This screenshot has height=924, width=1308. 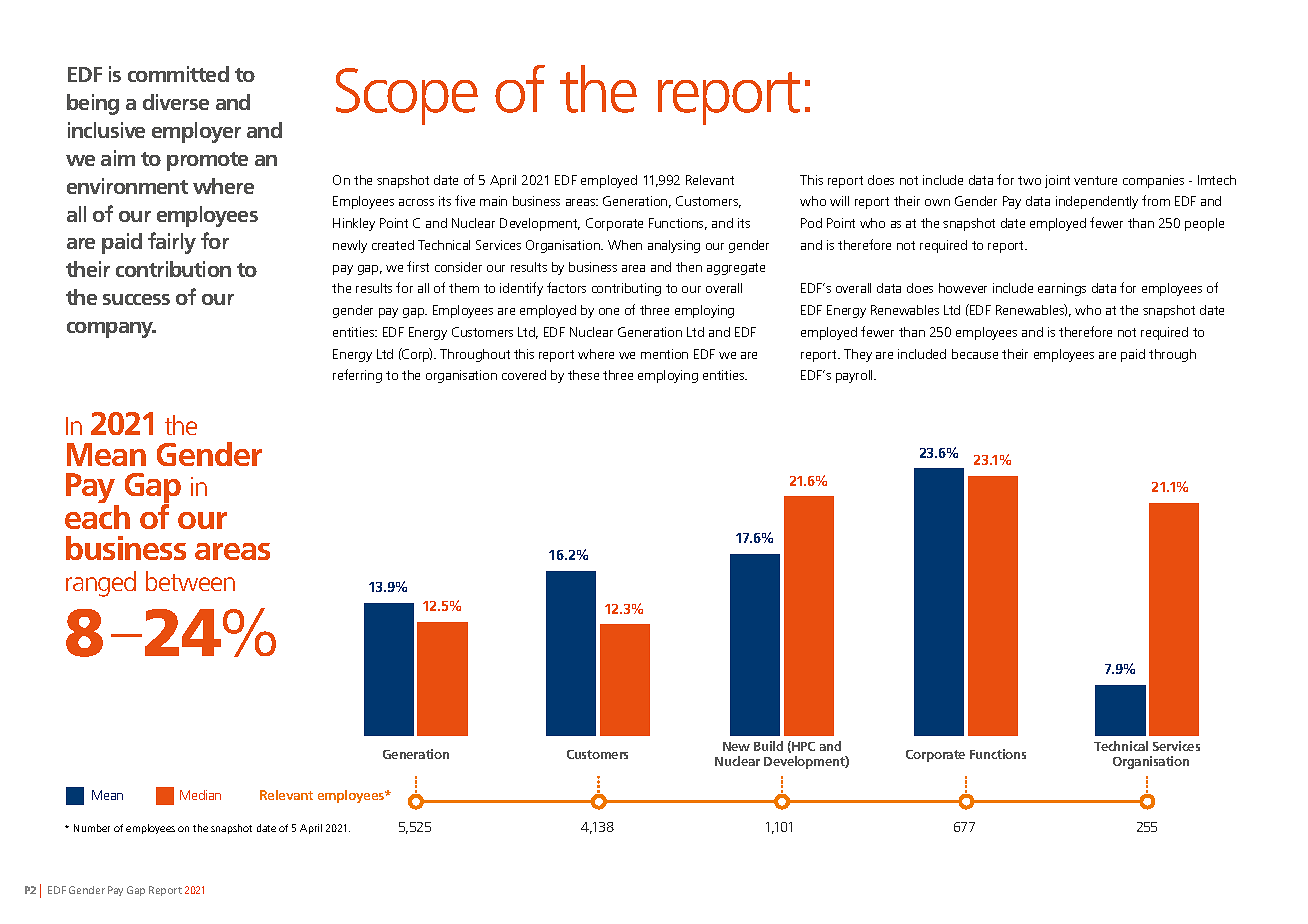 I want to click on these, so click(x=583, y=375).
